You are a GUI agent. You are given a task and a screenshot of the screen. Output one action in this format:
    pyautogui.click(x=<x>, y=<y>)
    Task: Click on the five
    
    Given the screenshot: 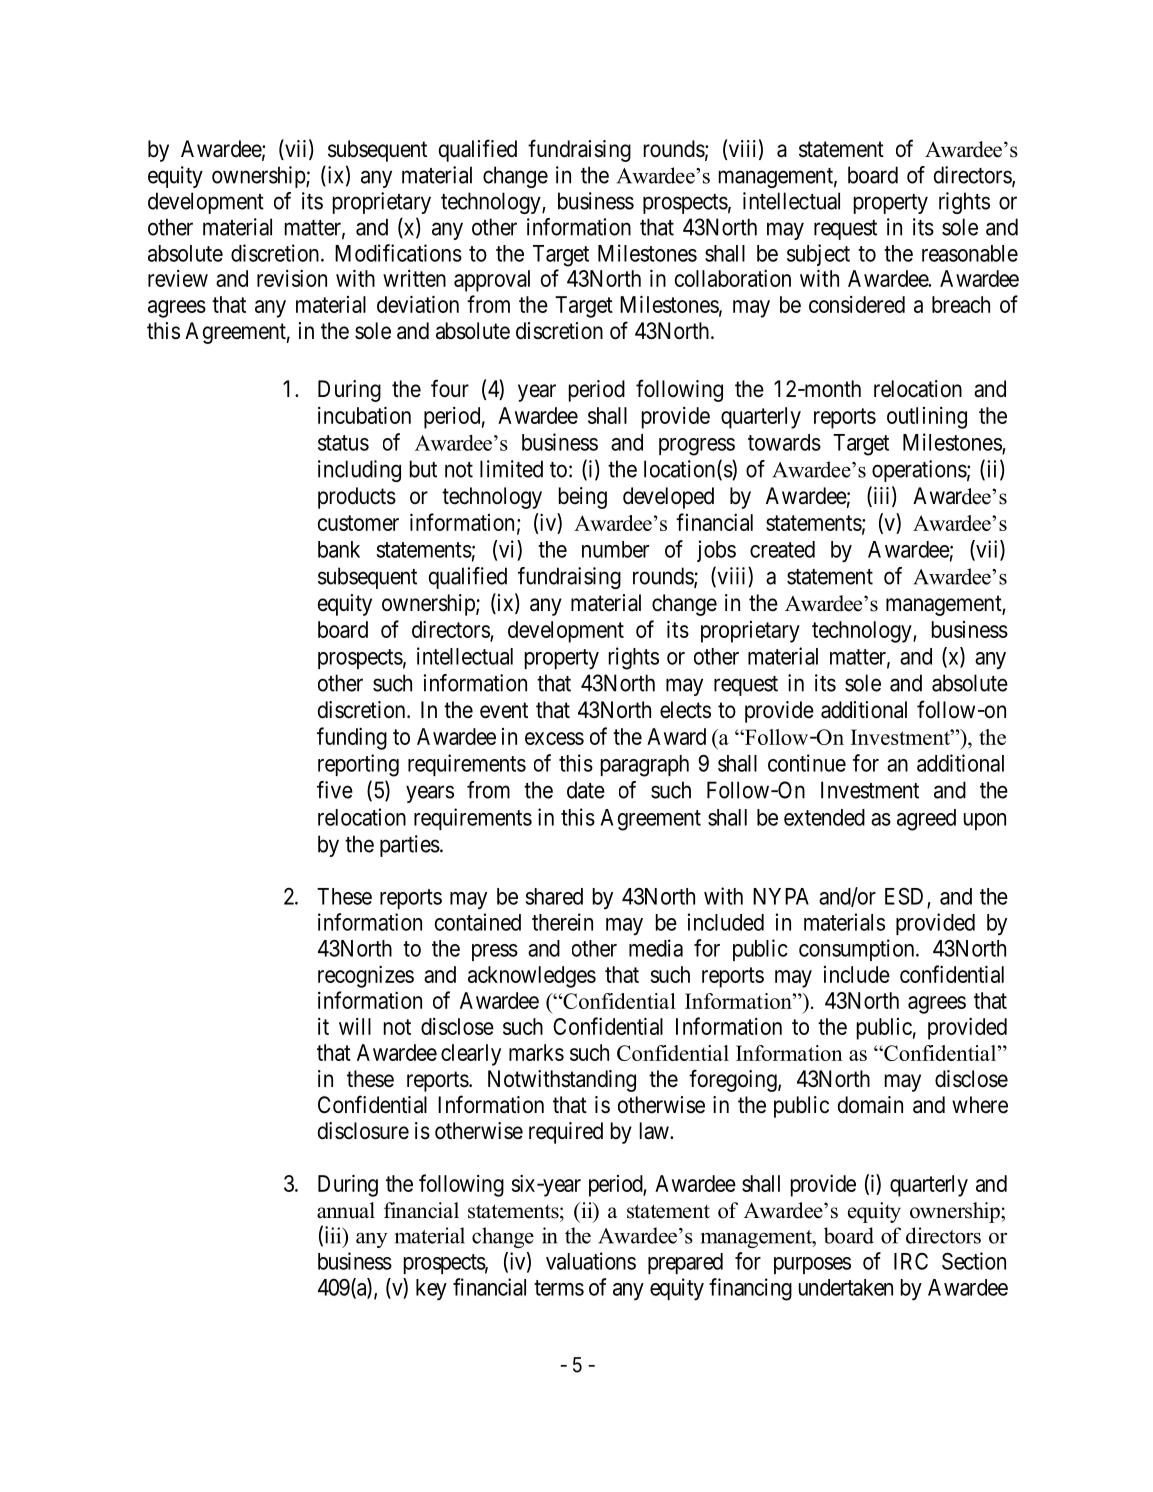 What is the action you would take?
    pyautogui.click(x=335, y=790)
